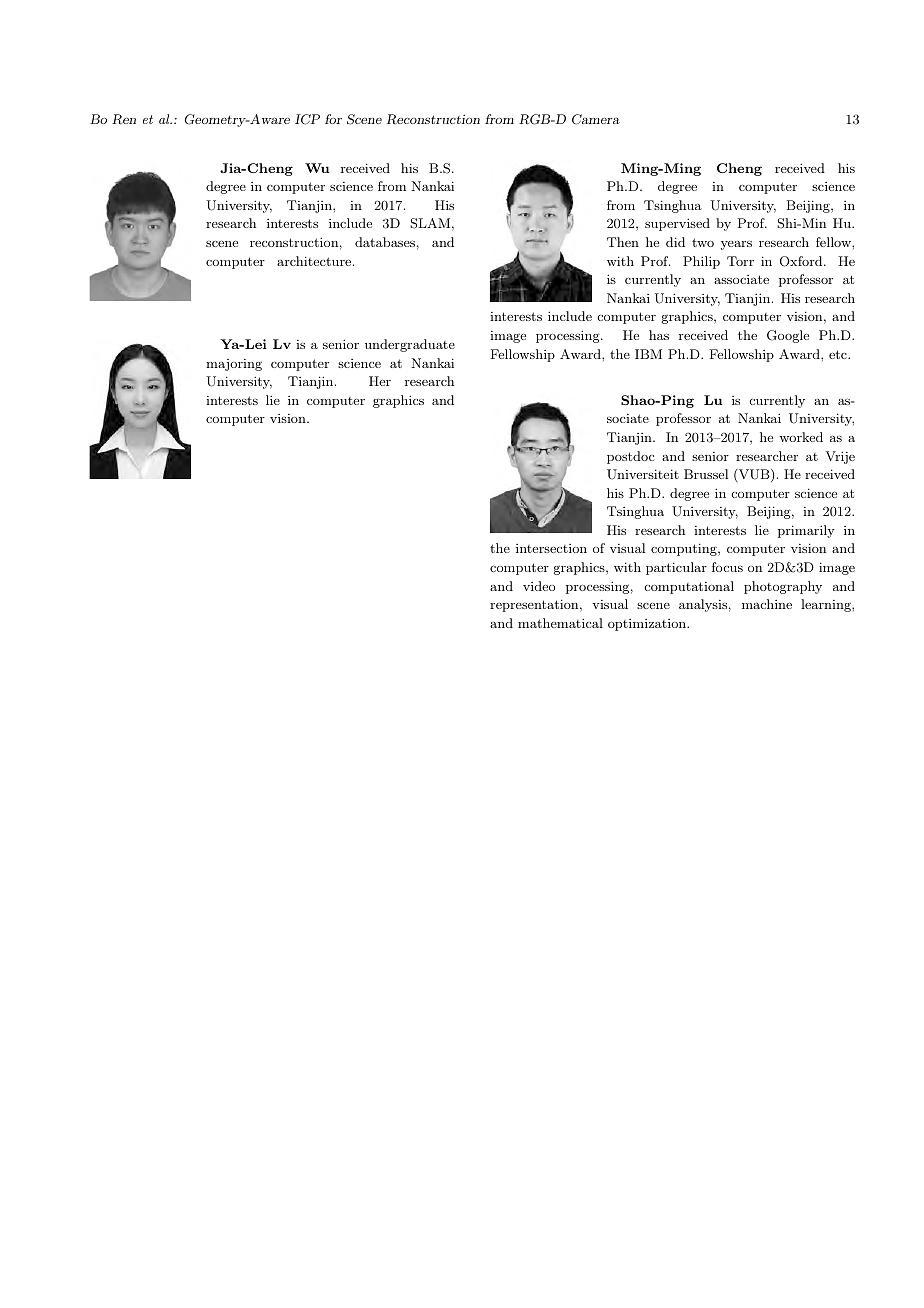 The height and width of the document is (1308, 924). What do you see at coordinates (623, 242) in the document?
I see `Then` at bounding box center [623, 242].
